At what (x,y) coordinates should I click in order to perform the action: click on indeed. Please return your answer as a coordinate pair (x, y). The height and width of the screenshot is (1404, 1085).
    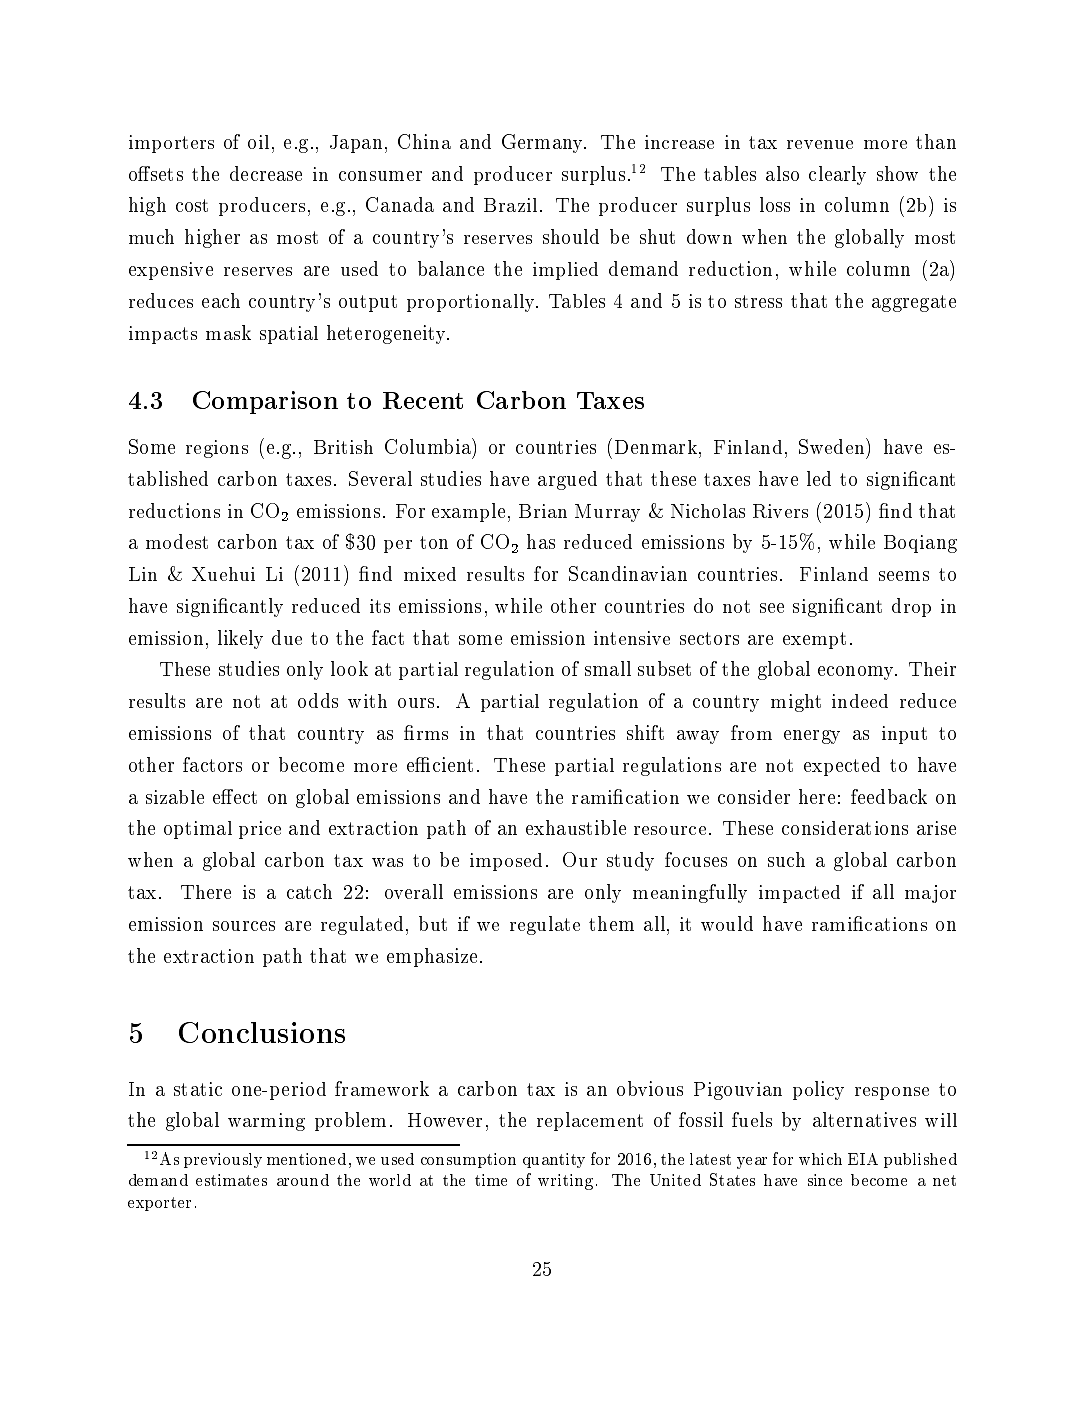
    Looking at the image, I should click on (860, 701).
